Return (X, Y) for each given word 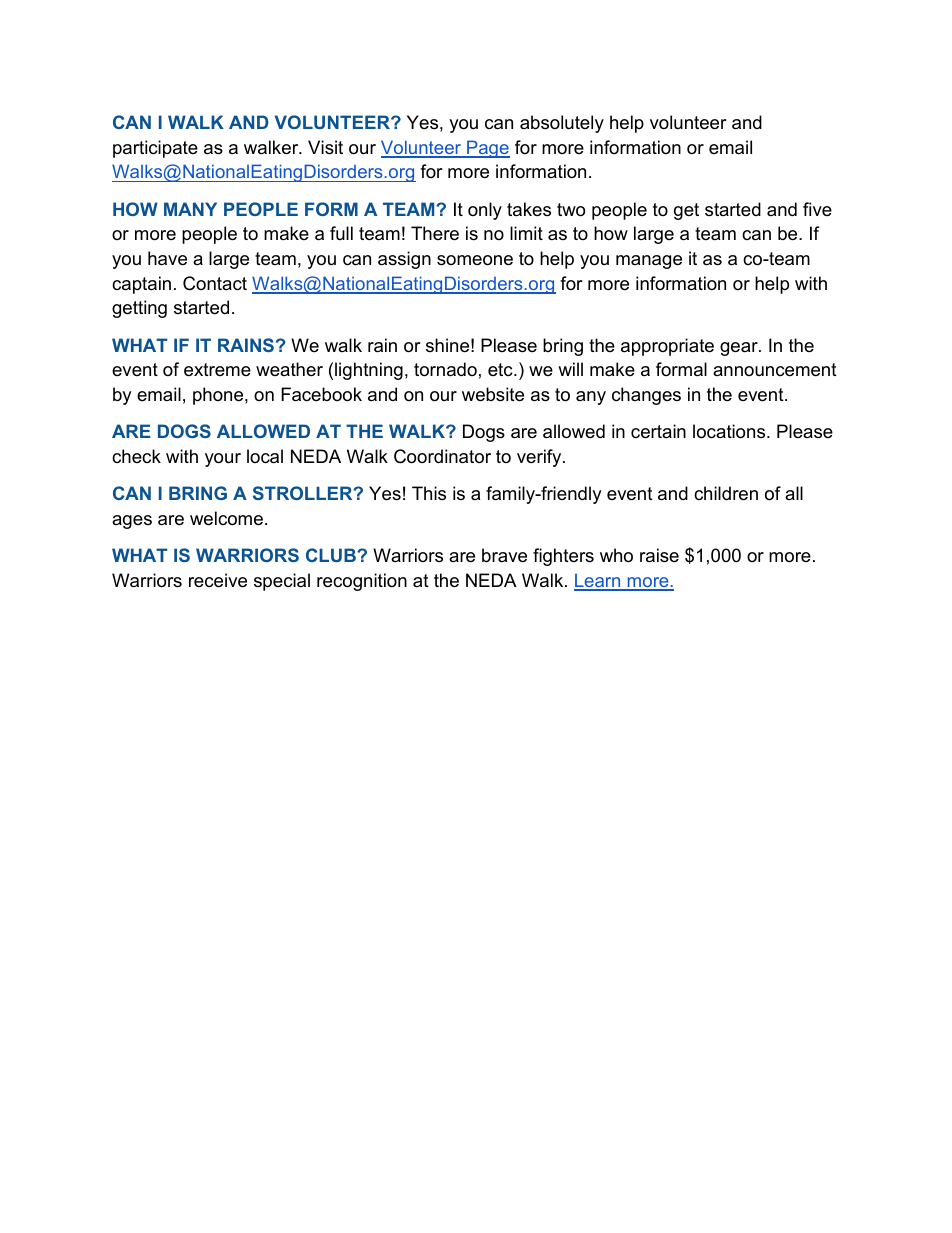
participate (155, 149)
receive (218, 580)
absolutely (562, 124)
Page (487, 149)
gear (740, 349)
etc (501, 369)
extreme (217, 370)
